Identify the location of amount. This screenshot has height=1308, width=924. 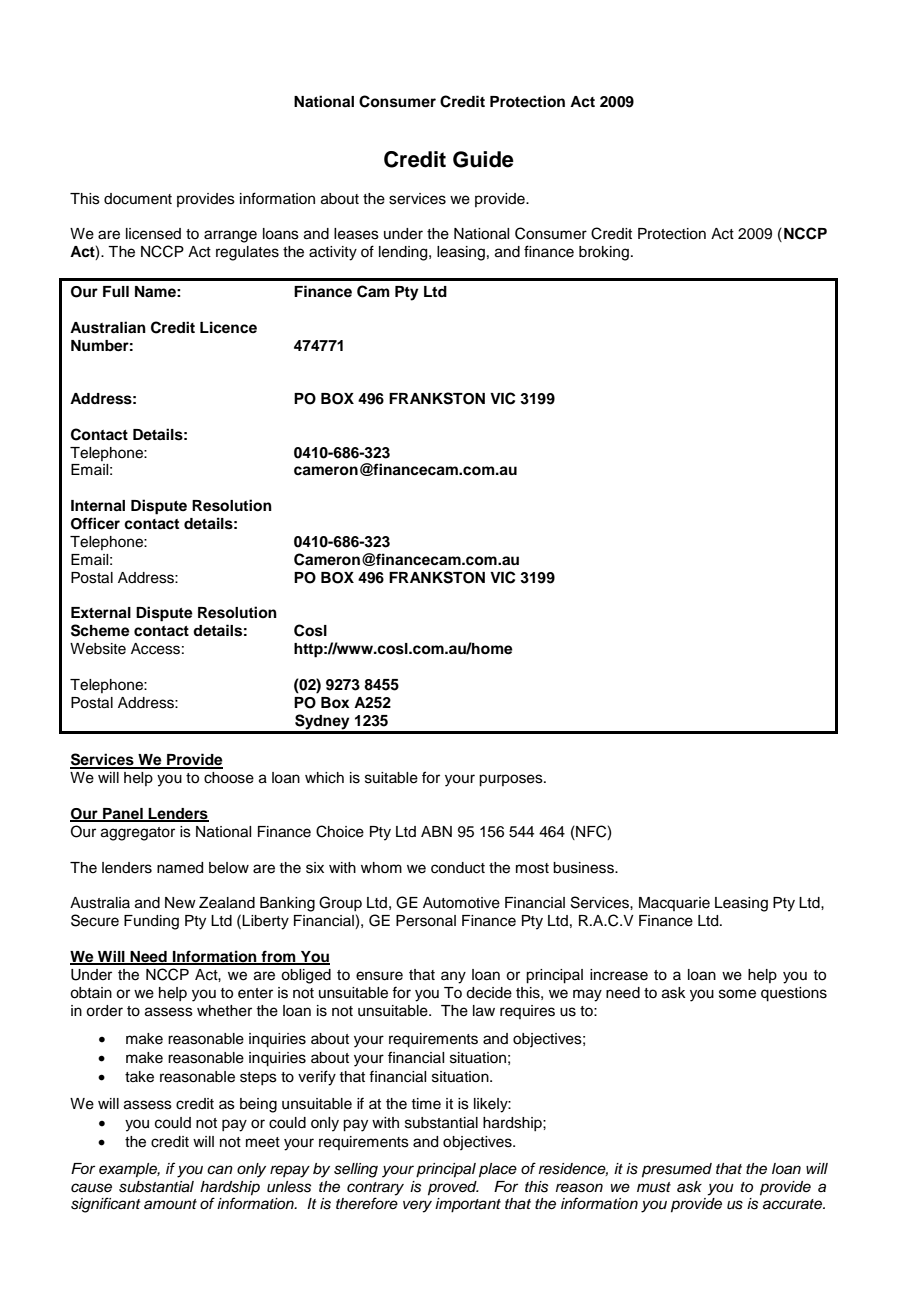
(170, 1204).
